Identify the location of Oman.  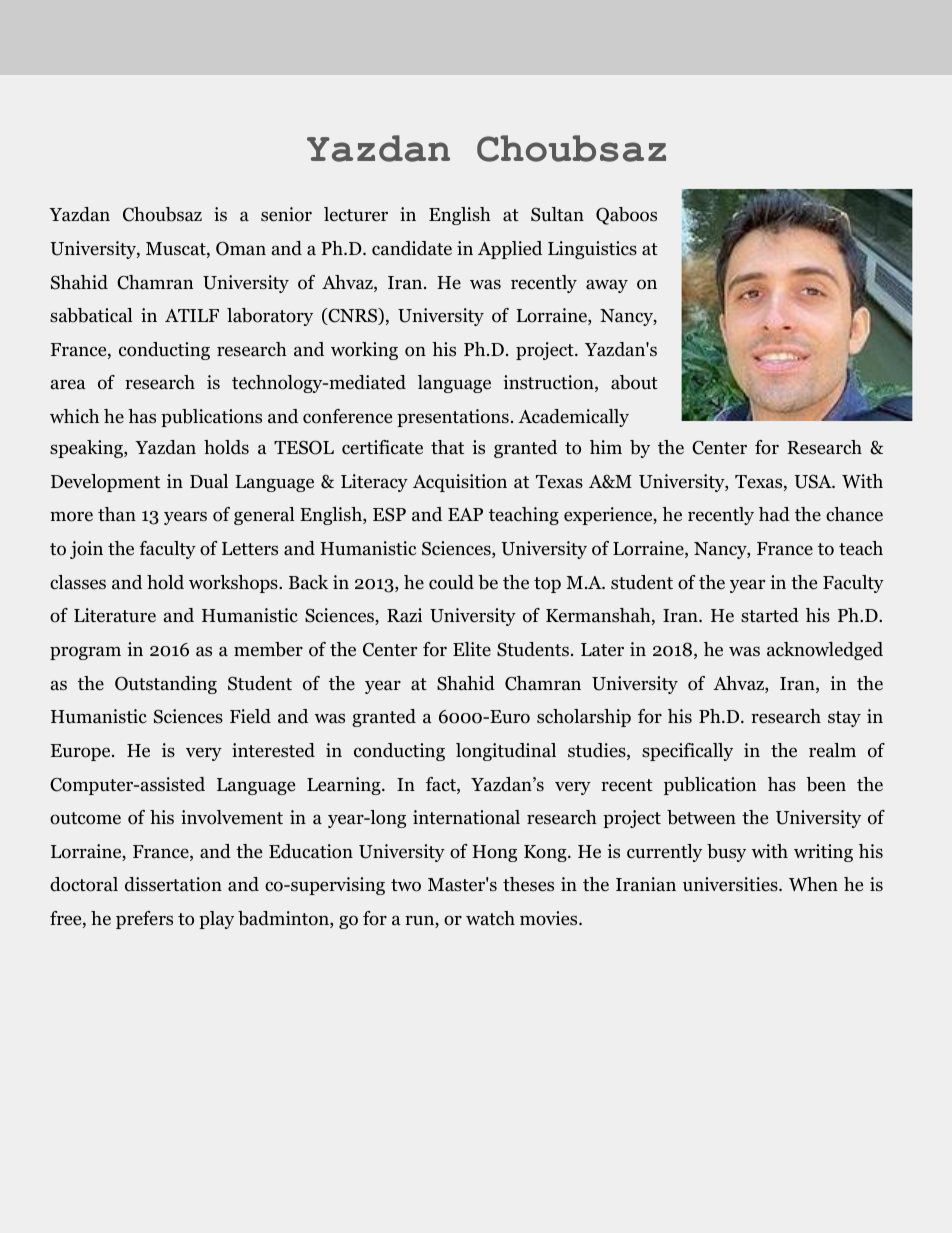
(241, 248).
